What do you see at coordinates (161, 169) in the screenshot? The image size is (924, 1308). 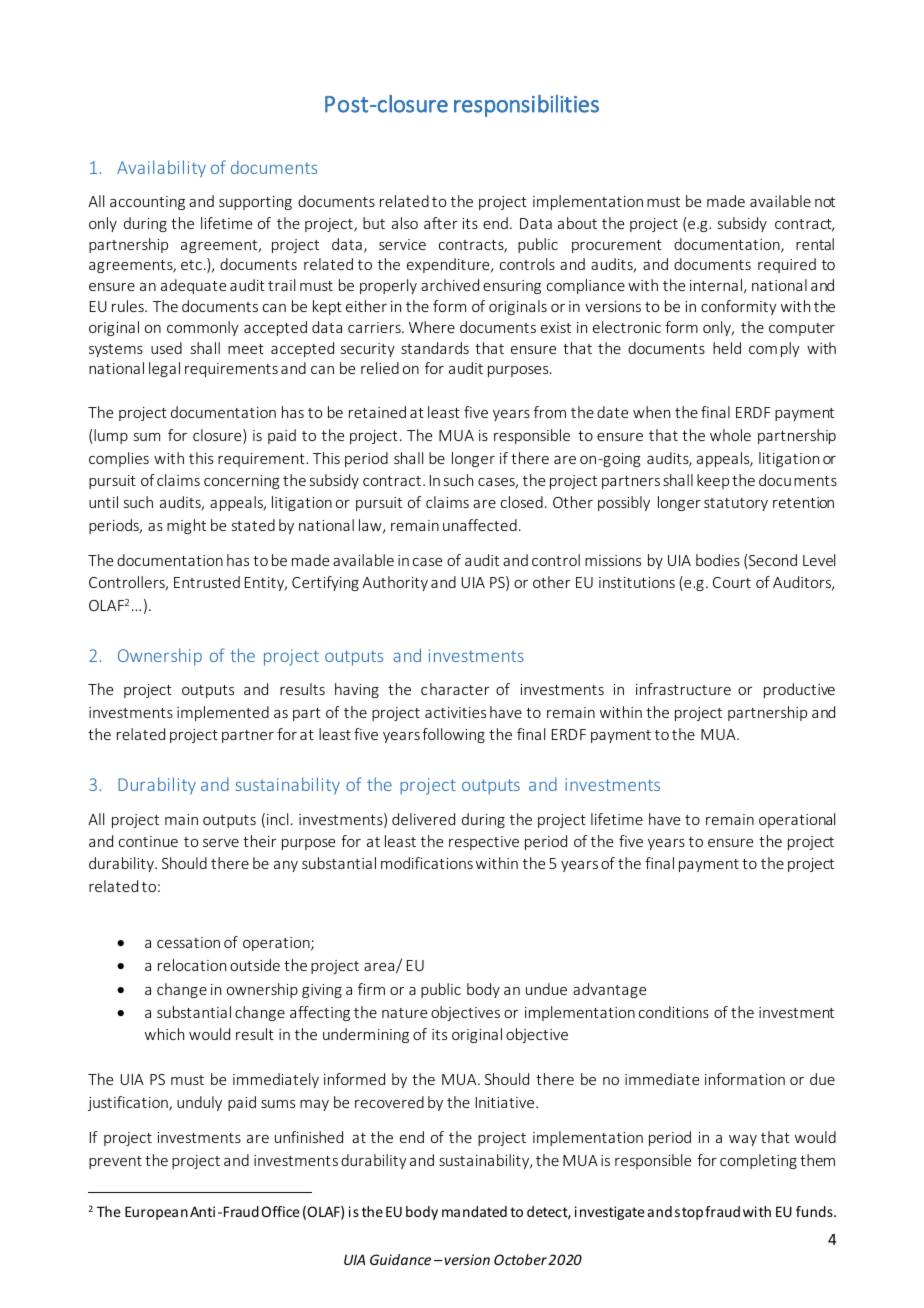 I see `Availability` at bounding box center [161, 169].
